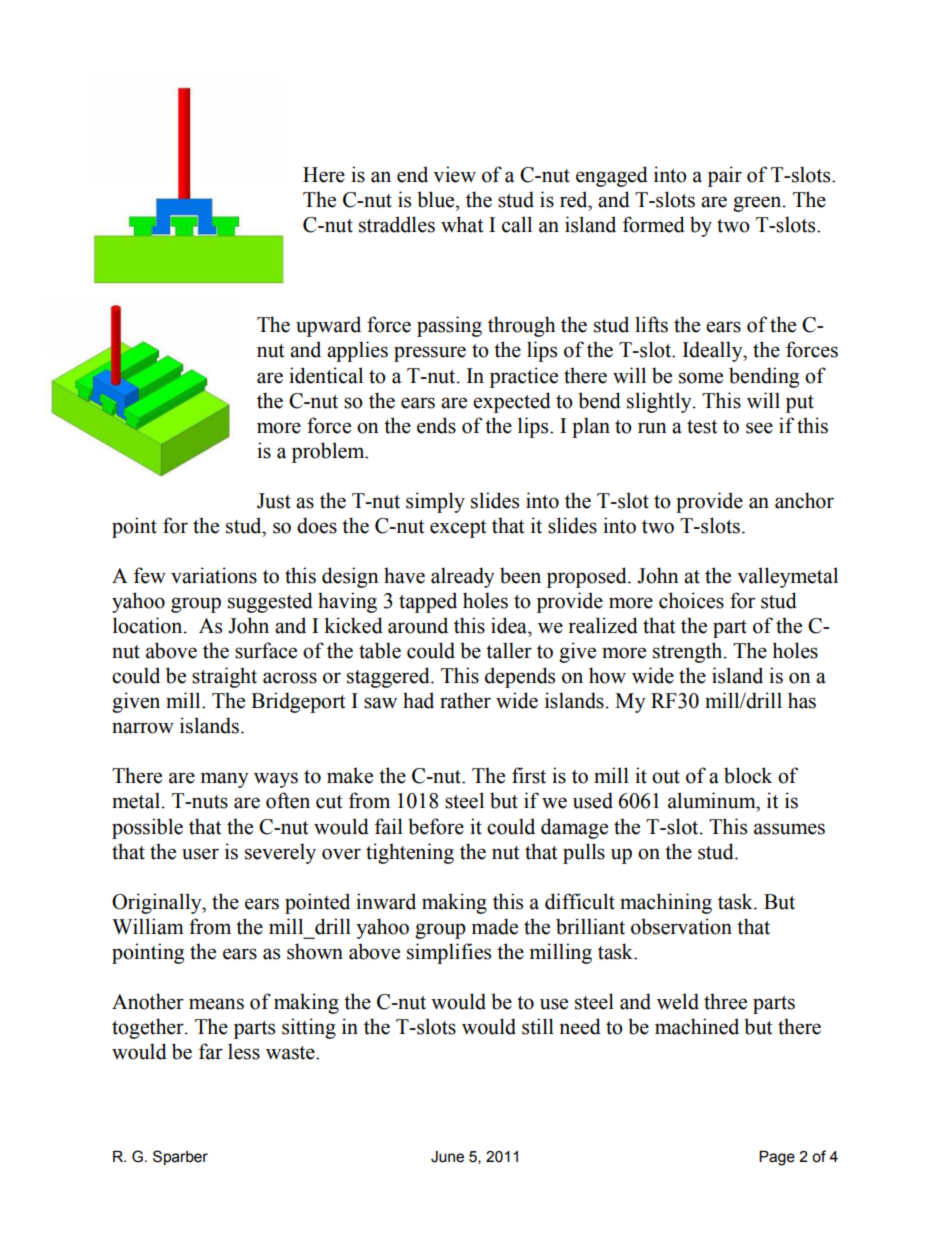  What do you see at coordinates (224, 677) in the document?
I see `straight` at bounding box center [224, 677].
